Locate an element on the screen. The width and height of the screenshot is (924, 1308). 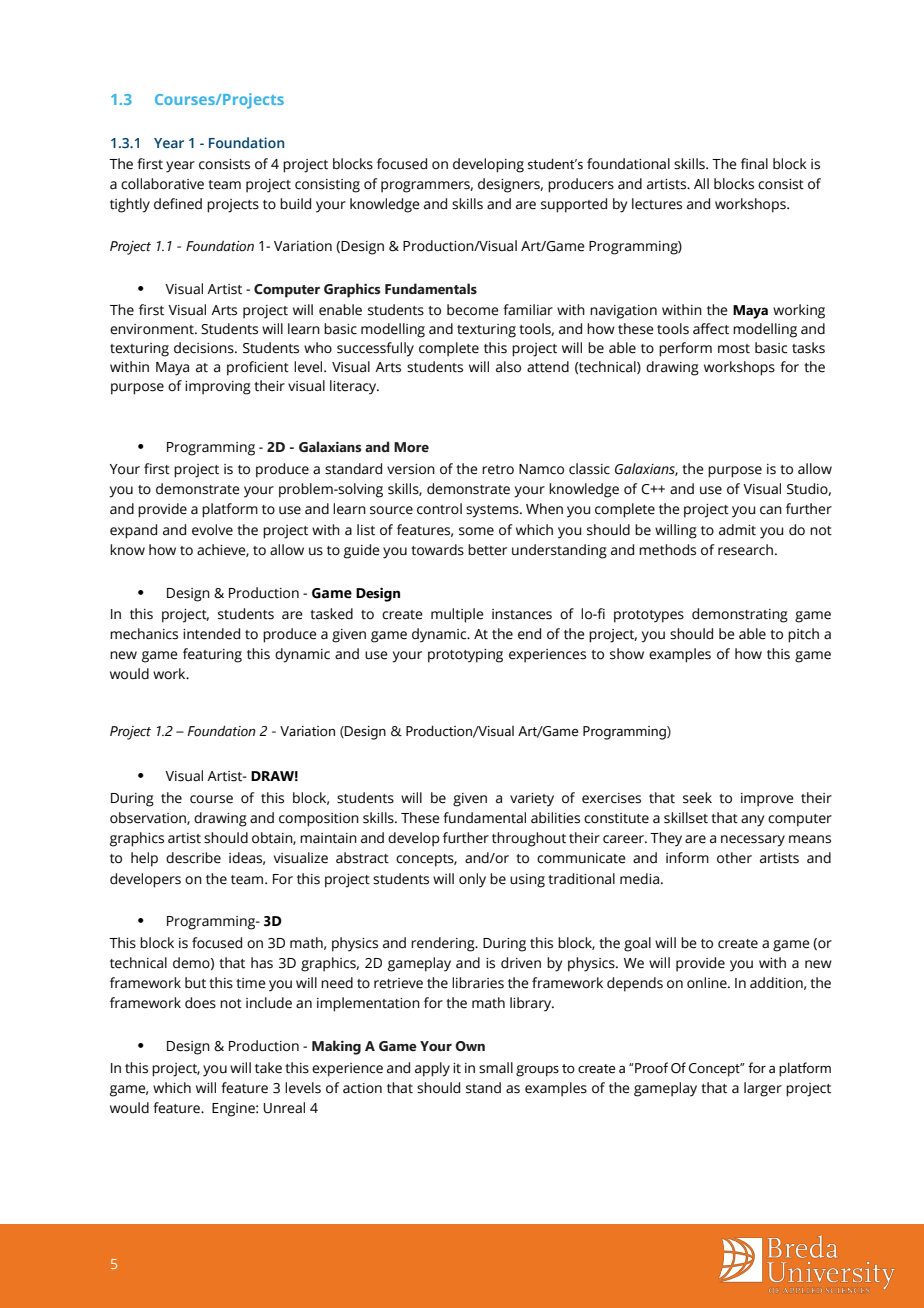
prototyping is located at coordinates (465, 656).
